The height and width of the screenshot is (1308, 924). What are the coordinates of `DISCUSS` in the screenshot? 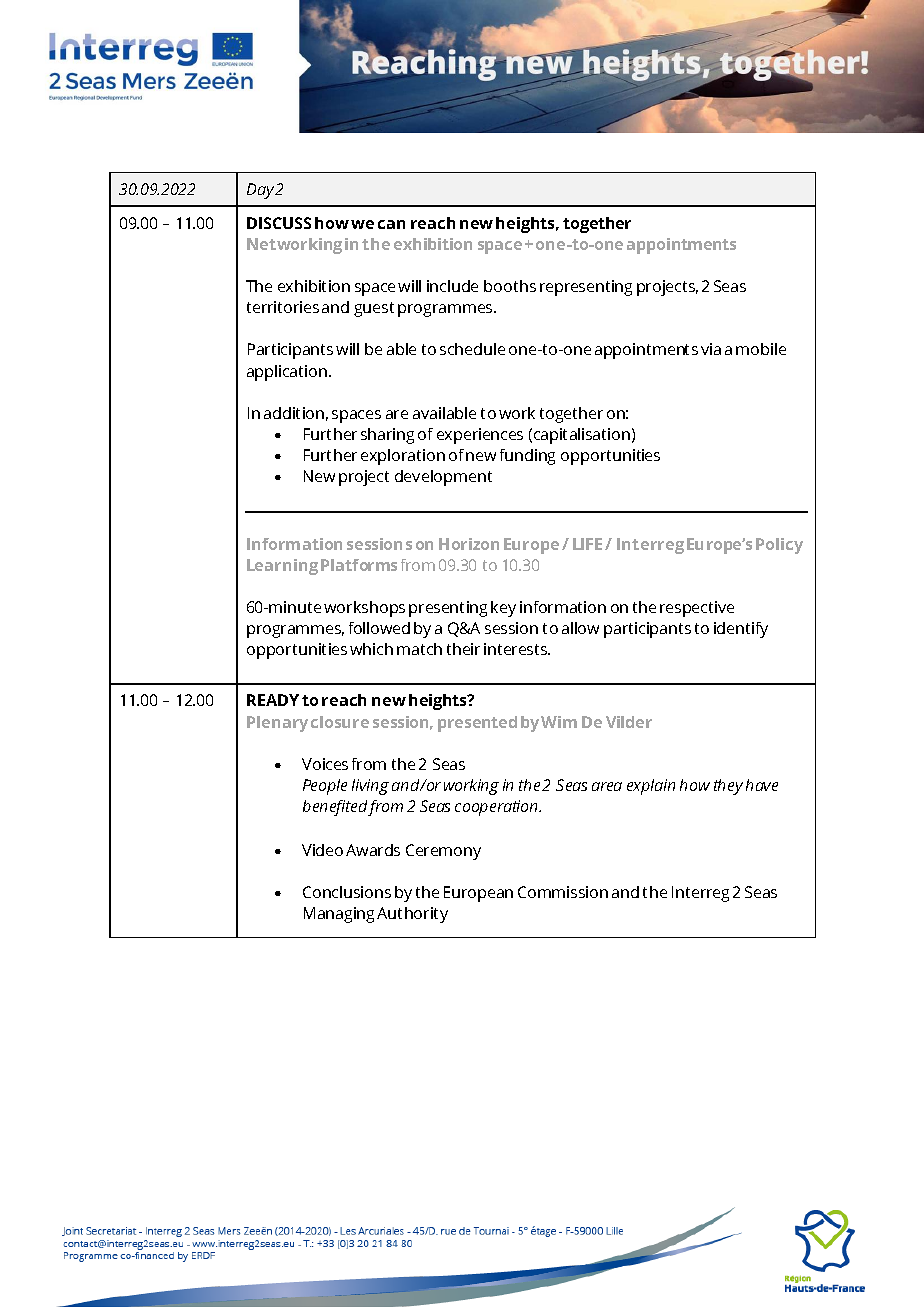 It's located at (279, 223).
